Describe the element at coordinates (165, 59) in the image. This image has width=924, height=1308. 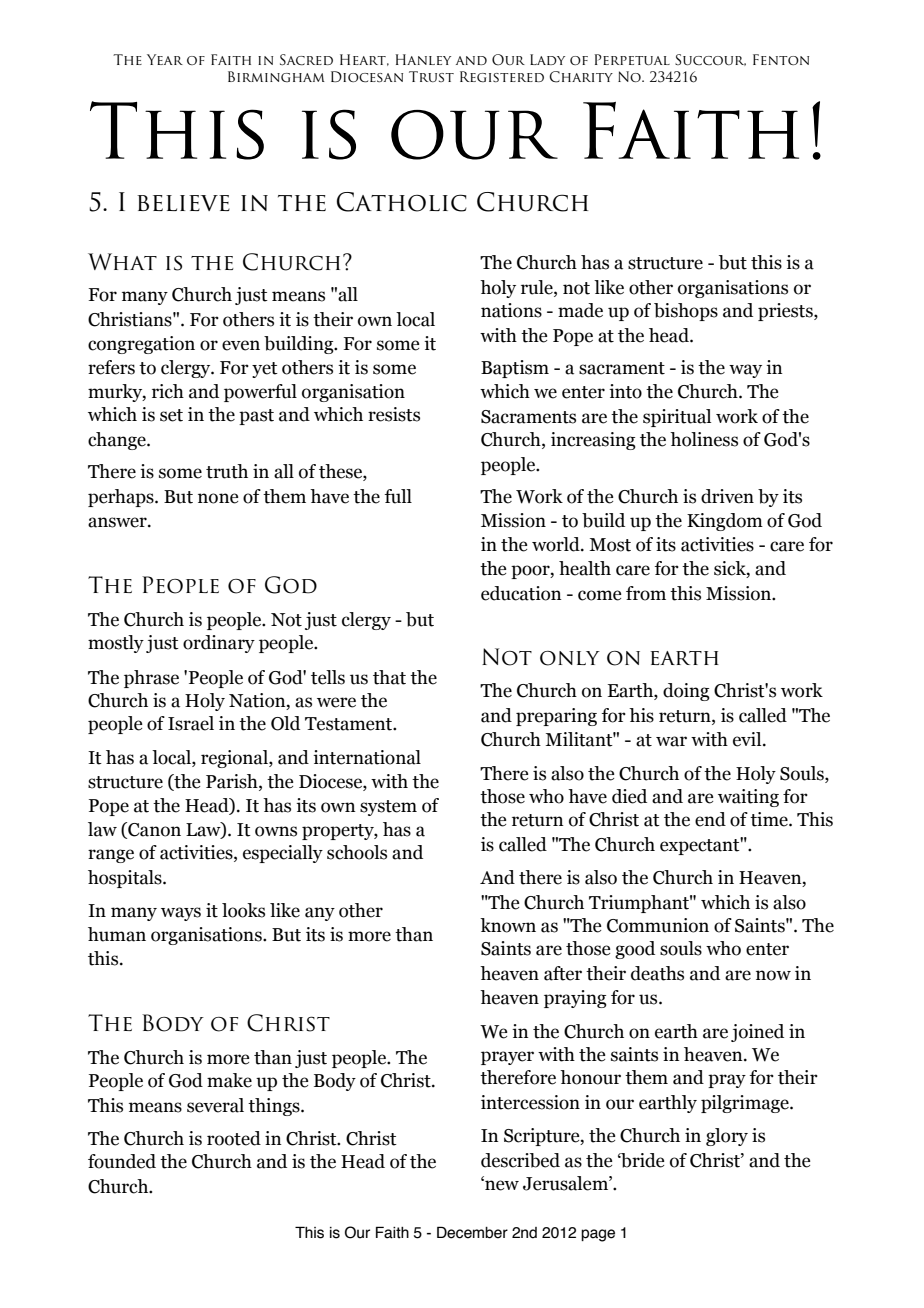
I see `Year` at that location.
